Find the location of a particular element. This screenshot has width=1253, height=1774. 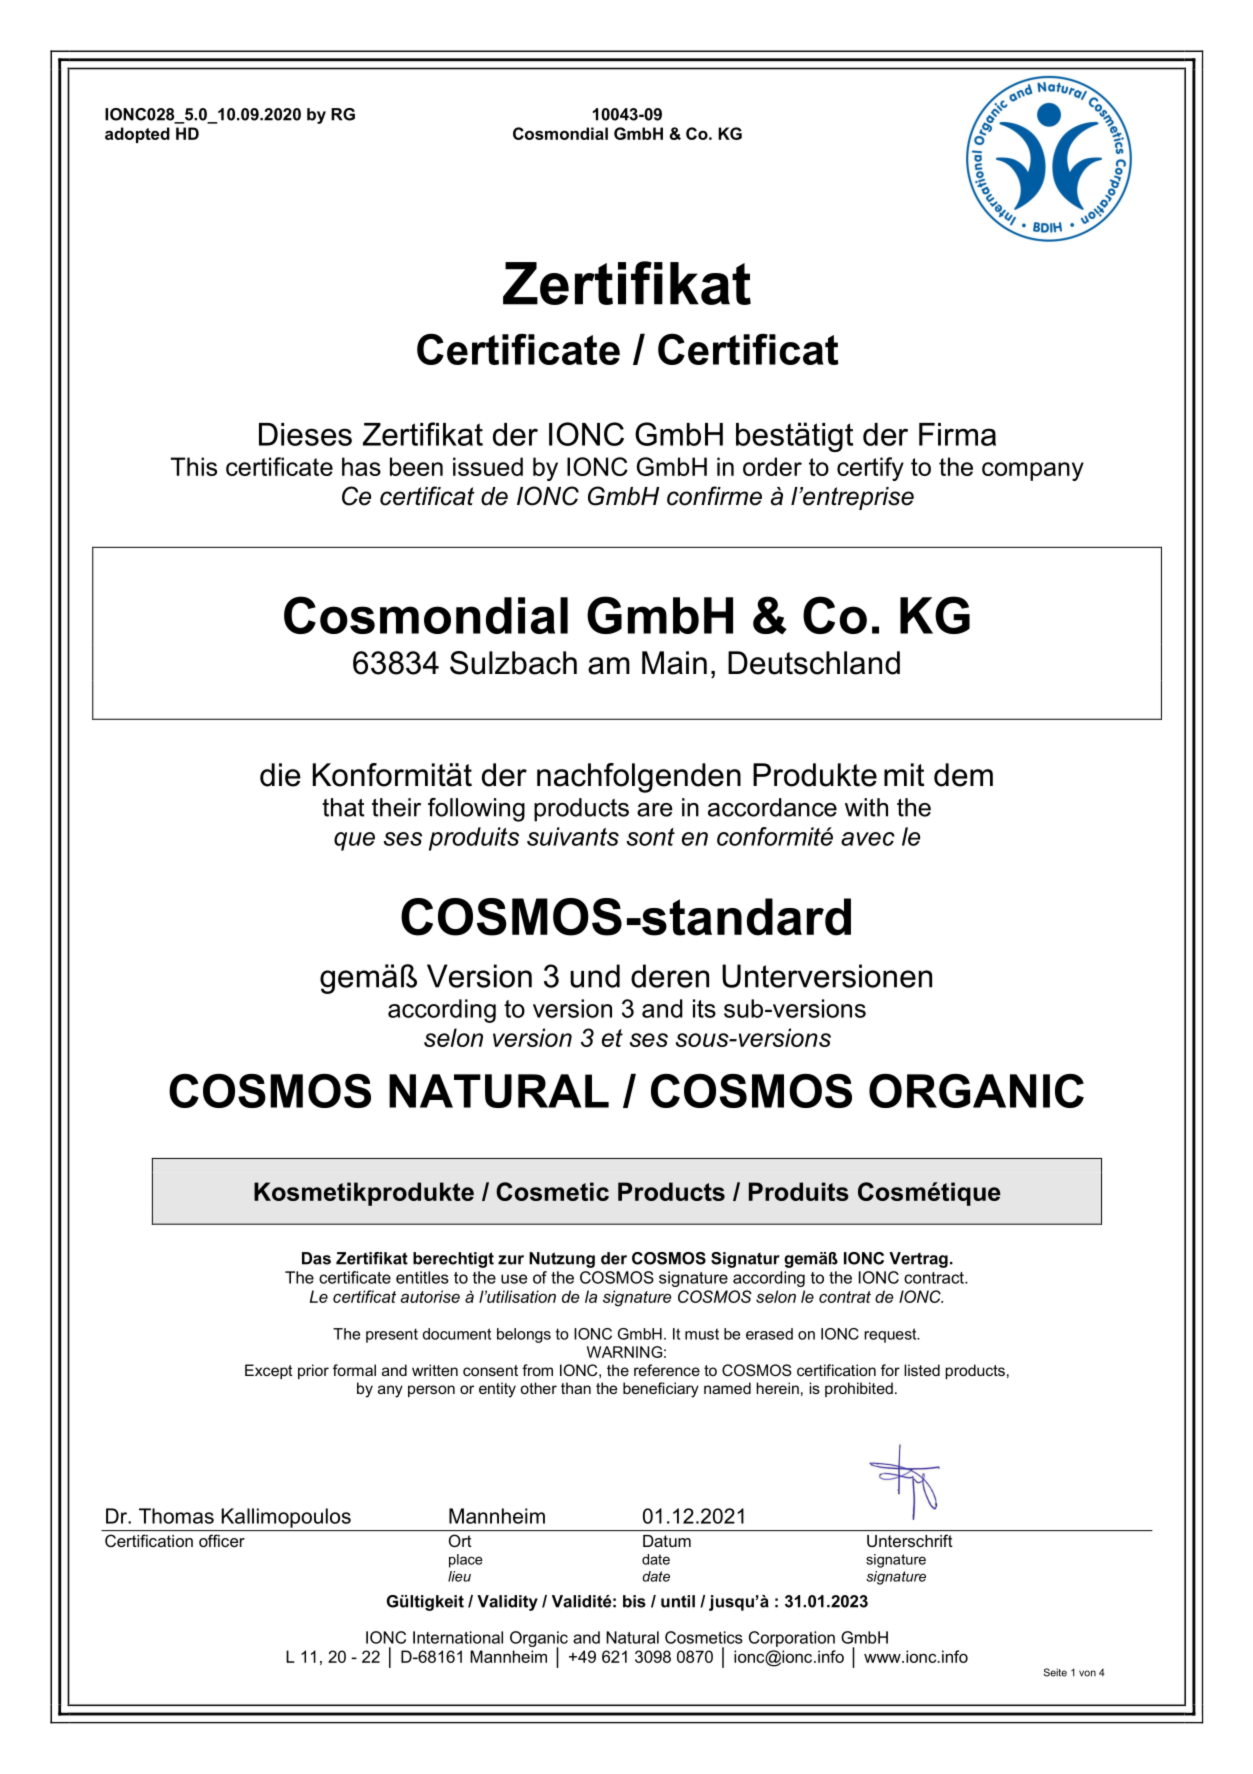

Seite is located at coordinates (1055, 1672).
